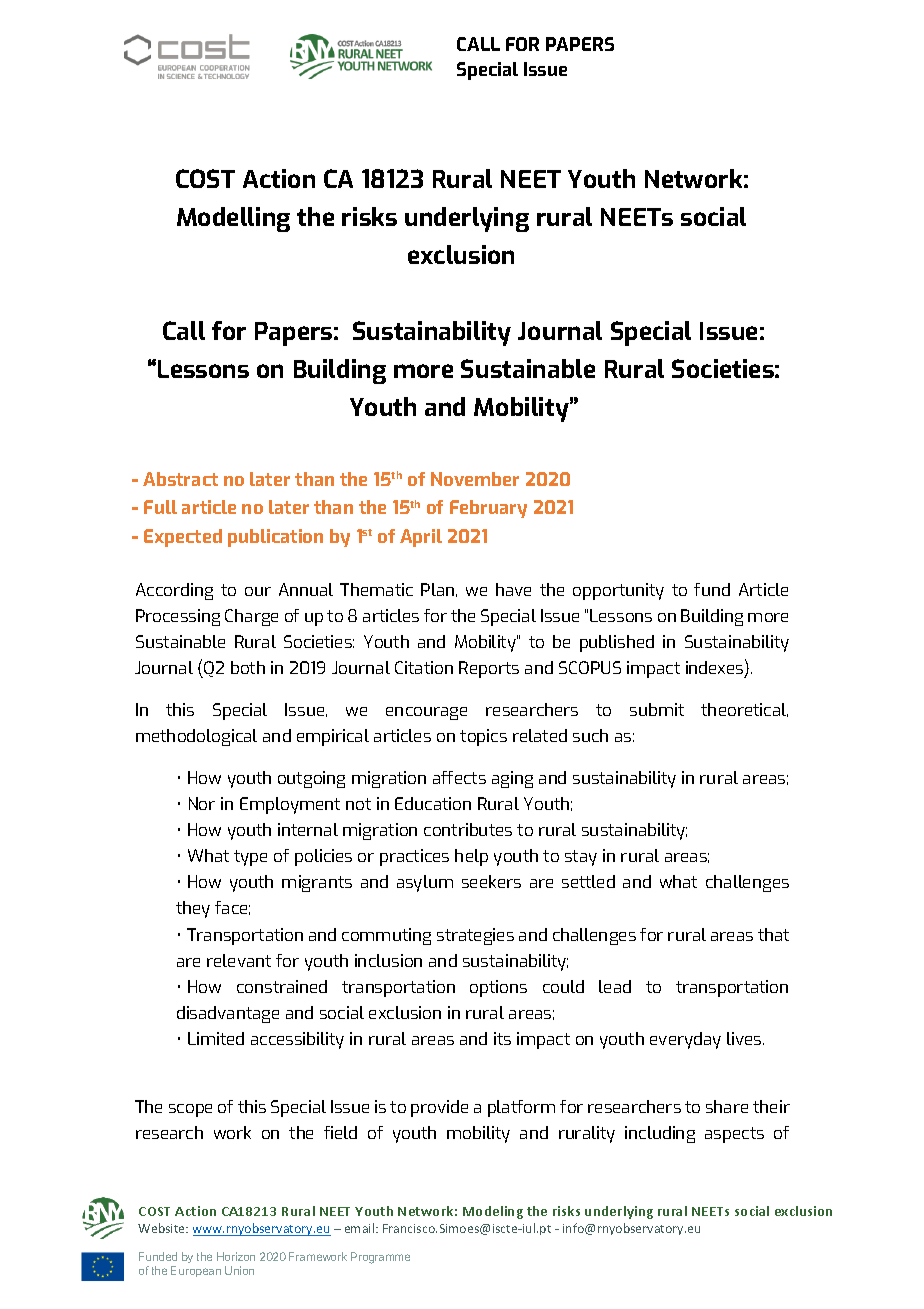 This page has height=1309, width=924. Describe the element at coordinates (488, 509) in the page. I see `February` at that location.
